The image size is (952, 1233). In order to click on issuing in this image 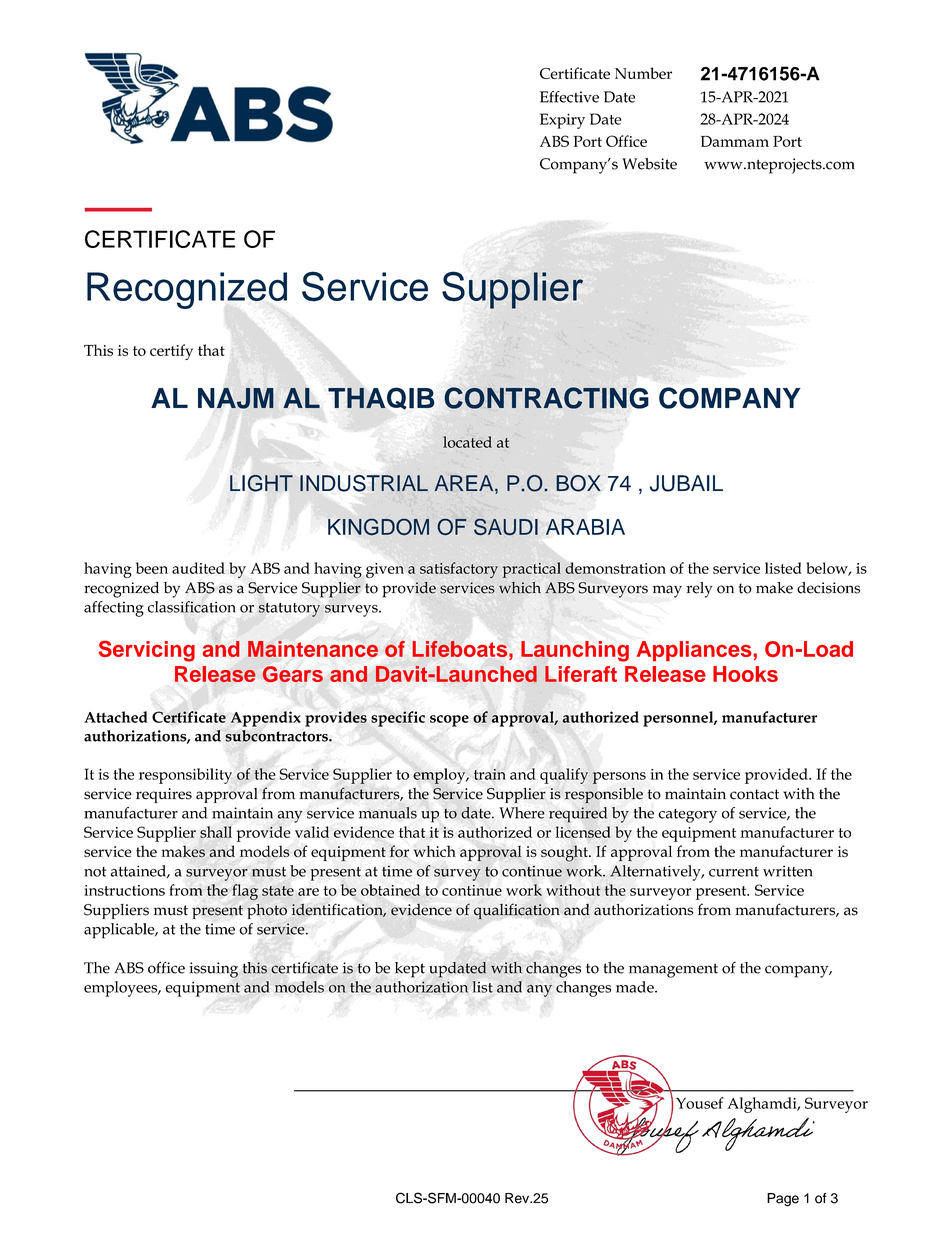, I will do `click(213, 970)`.
